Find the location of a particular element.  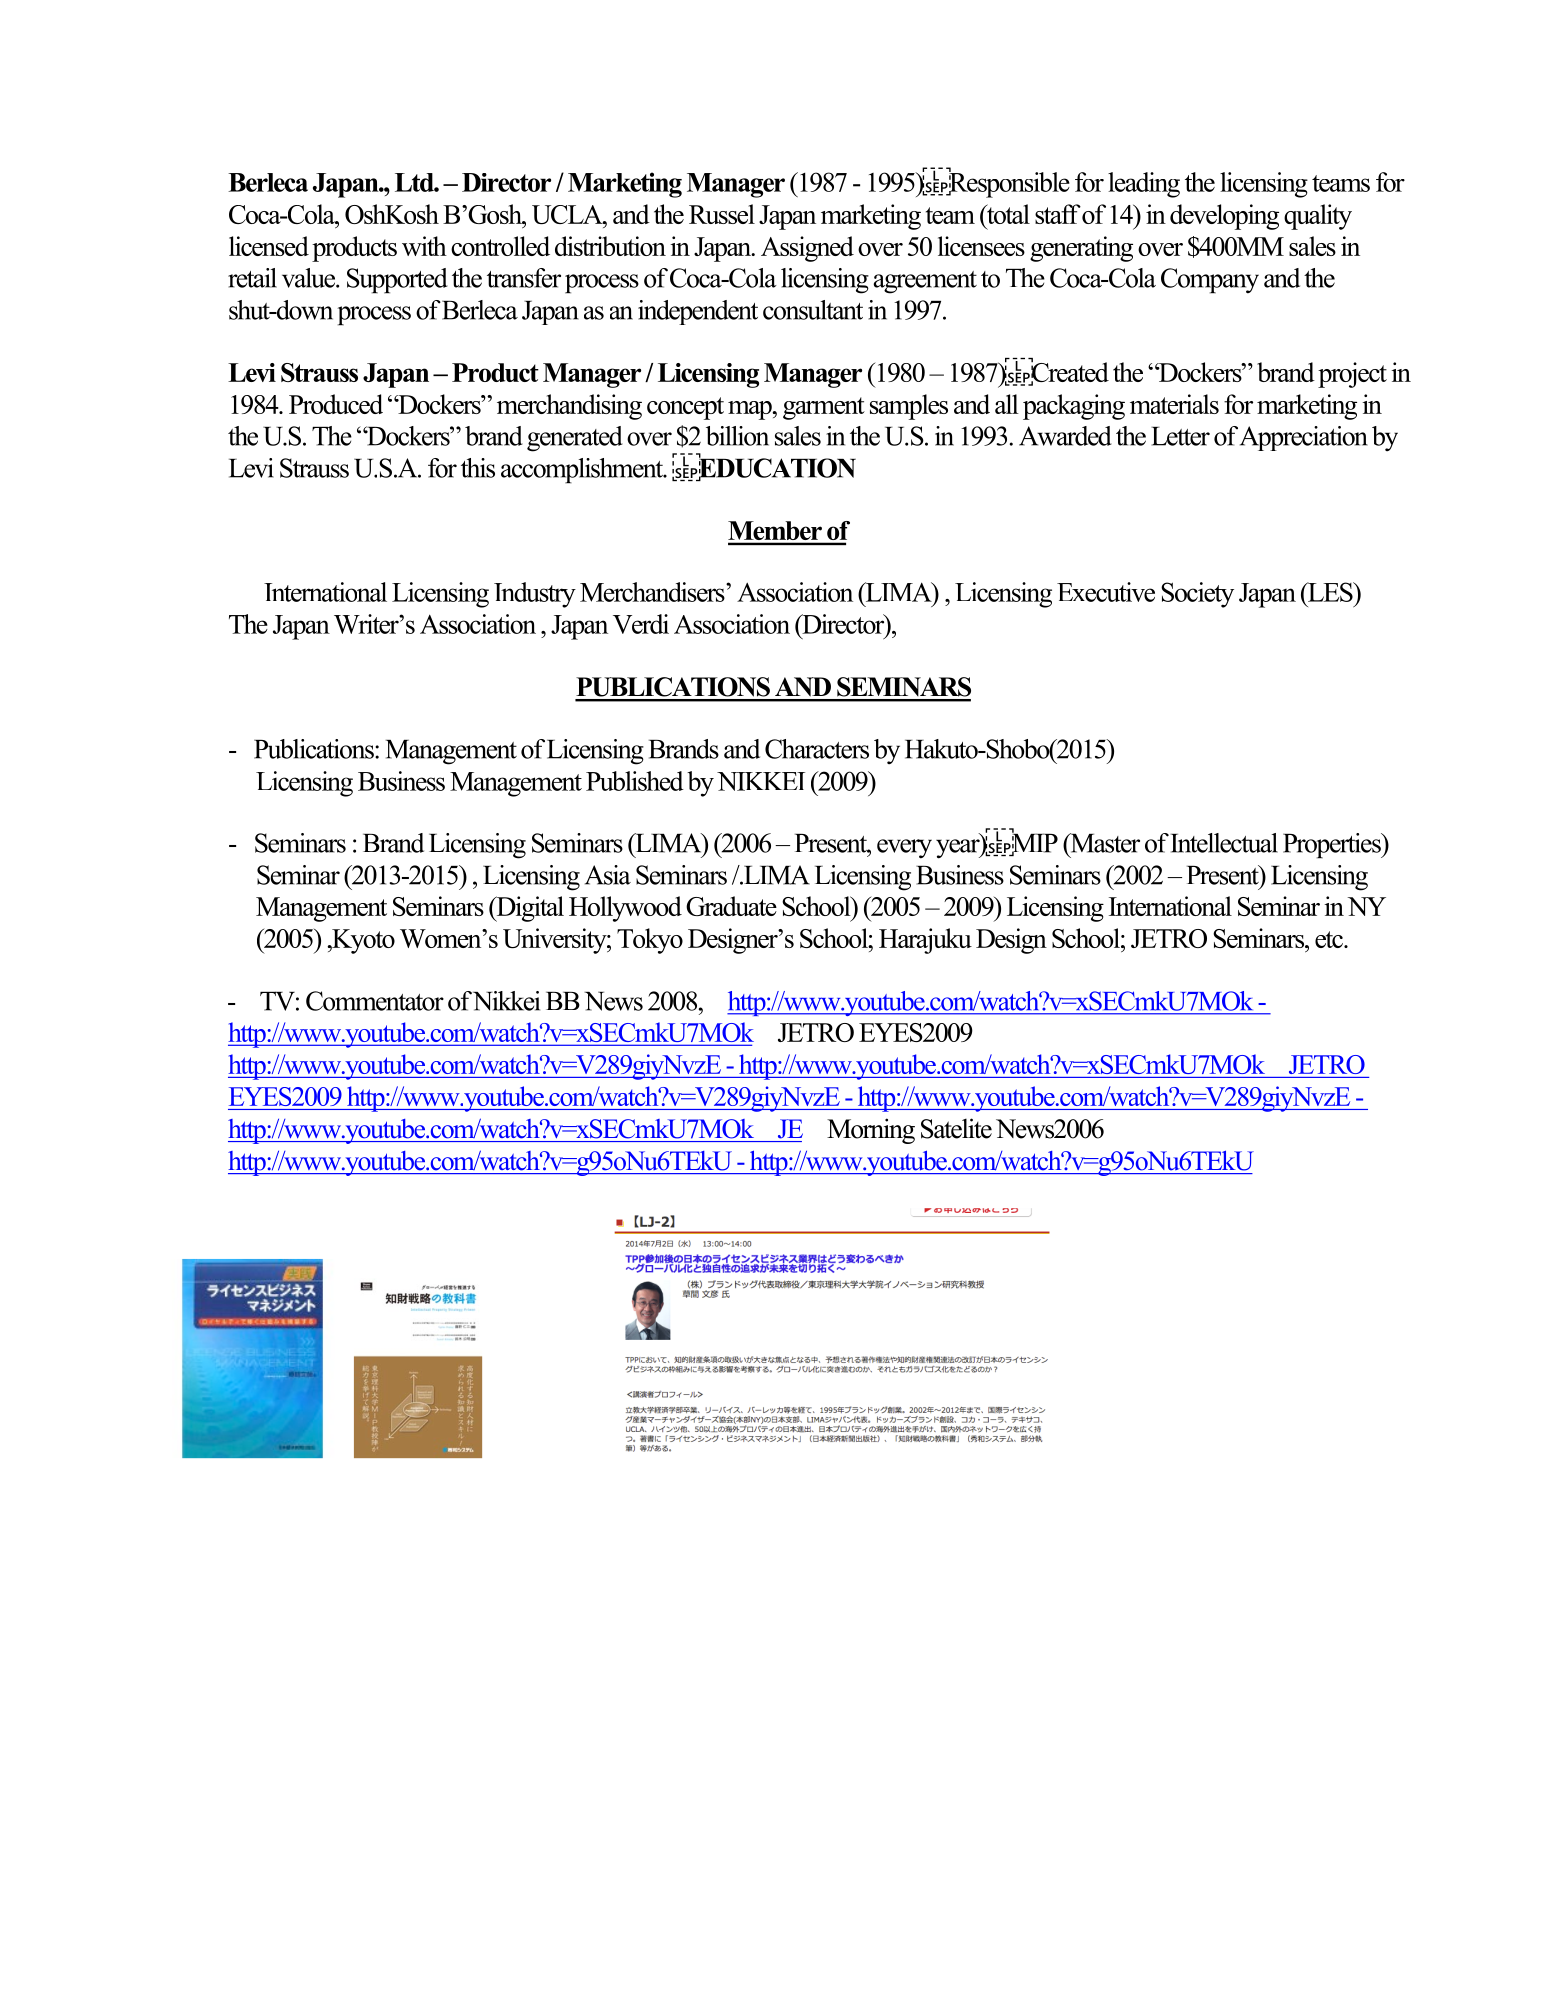

Morning is located at coordinates (871, 1131).
